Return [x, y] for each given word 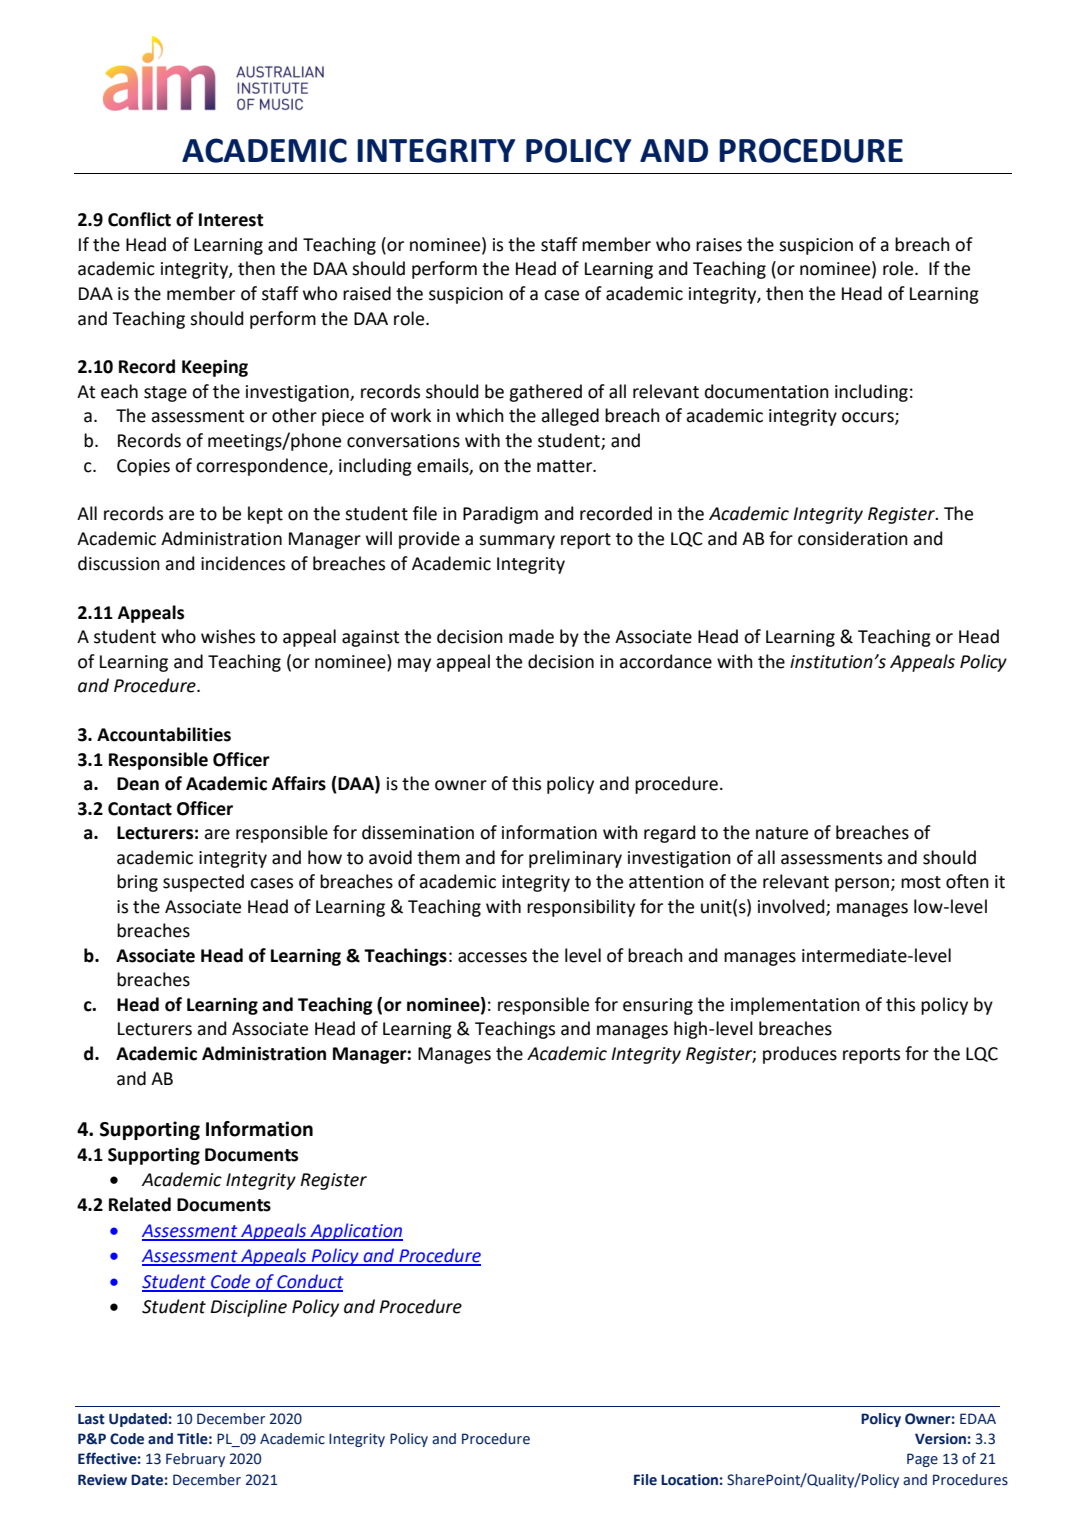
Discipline [249, 1308]
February [195, 1460]
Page [922, 1460]
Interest [231, 220]
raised [367, 293]
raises [719, 245]
